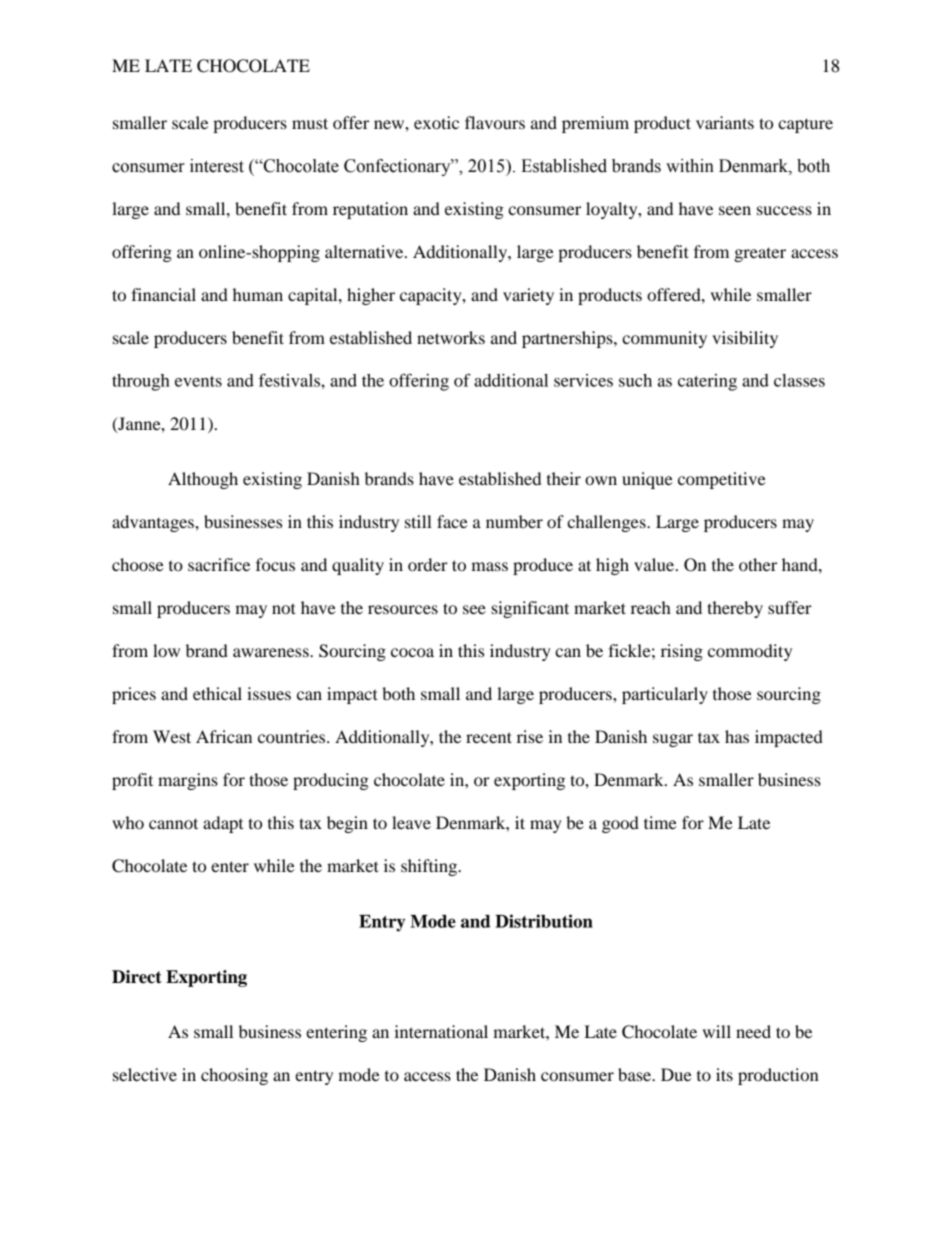  What do you see at coordinates (234, 1076) in the image?
I see `choosing` at bounding box center [234, 1076].
